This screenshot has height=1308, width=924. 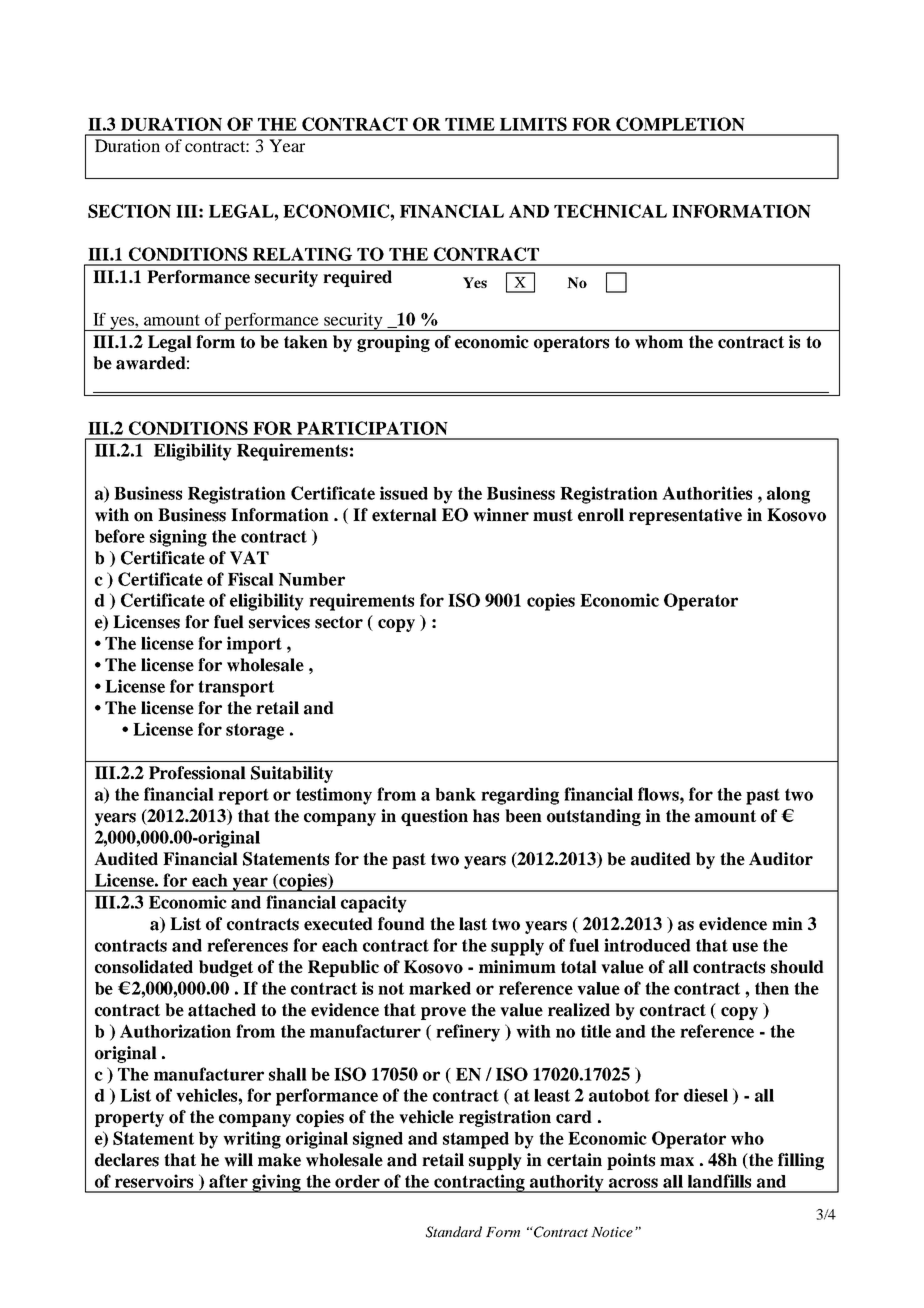 What do you see at coordinates (470, 124) in the screenshot?
I see `TIME` at bounding box center [470, 124].
